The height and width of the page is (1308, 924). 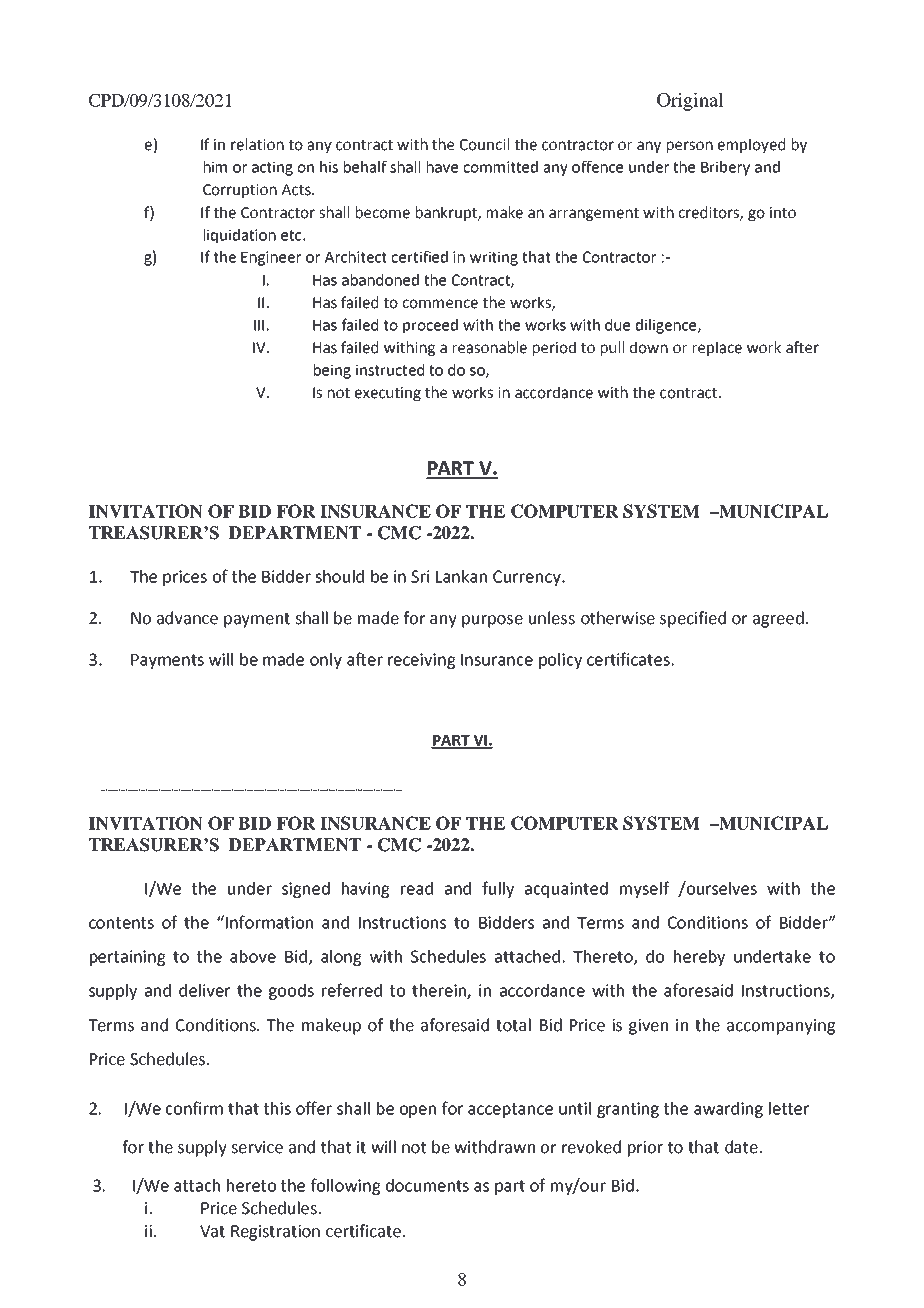 I want to click on him, so click(x=215, y=167).
